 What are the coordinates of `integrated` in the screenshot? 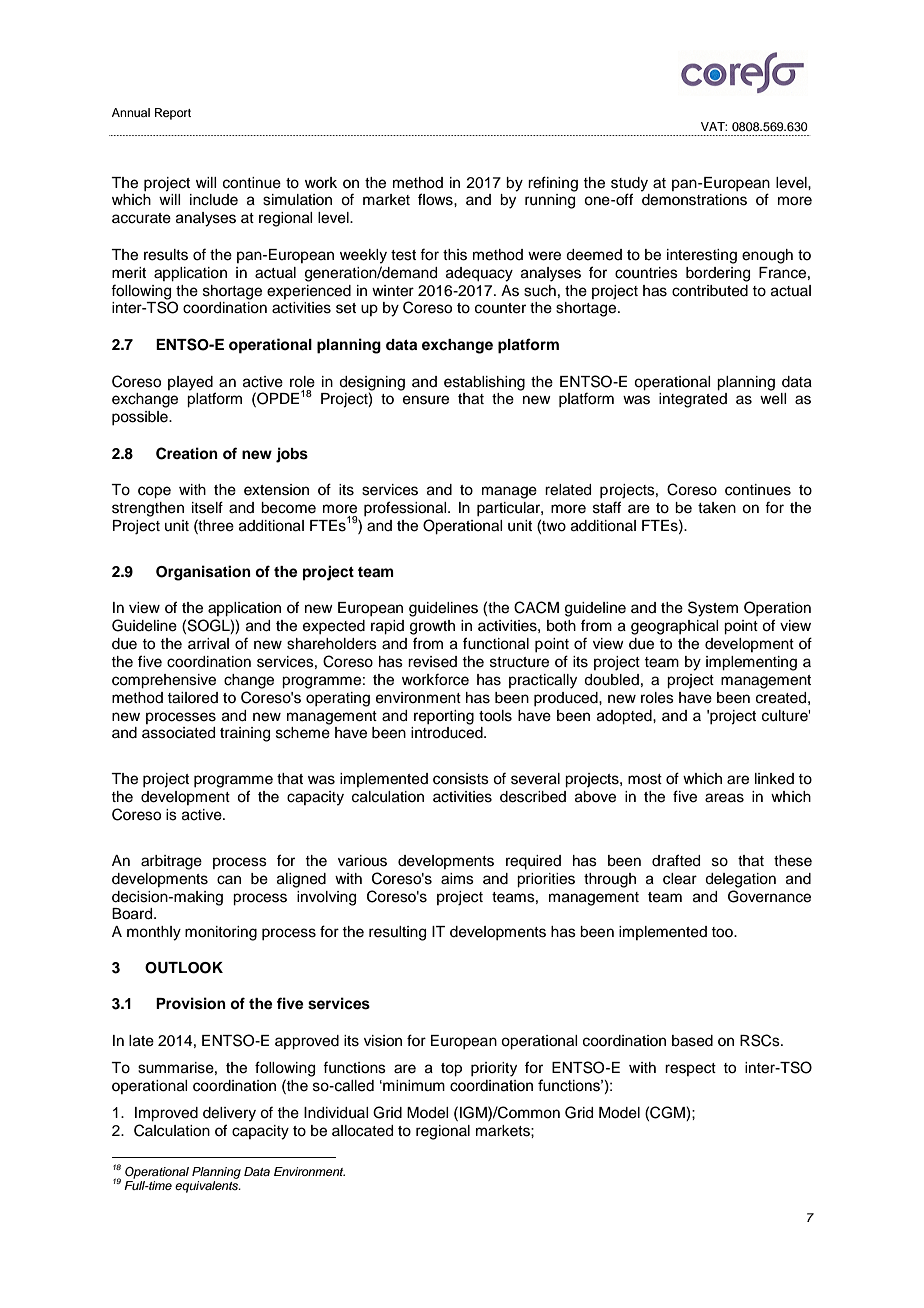 It's located at (693, 400).
